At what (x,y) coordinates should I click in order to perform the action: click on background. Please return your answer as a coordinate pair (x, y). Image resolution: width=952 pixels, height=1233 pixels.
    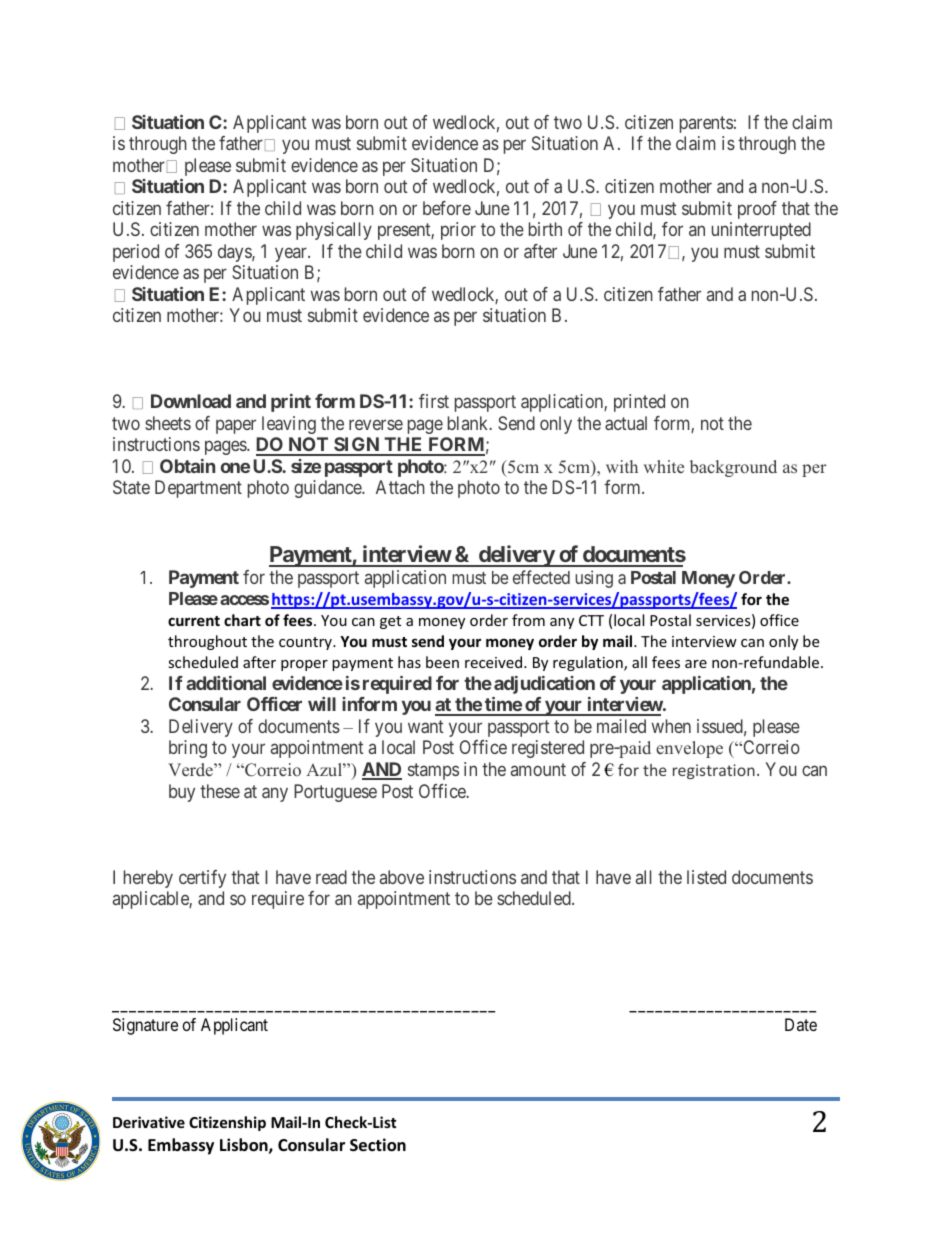
    Looking at the image, I should click on (733, 468).
